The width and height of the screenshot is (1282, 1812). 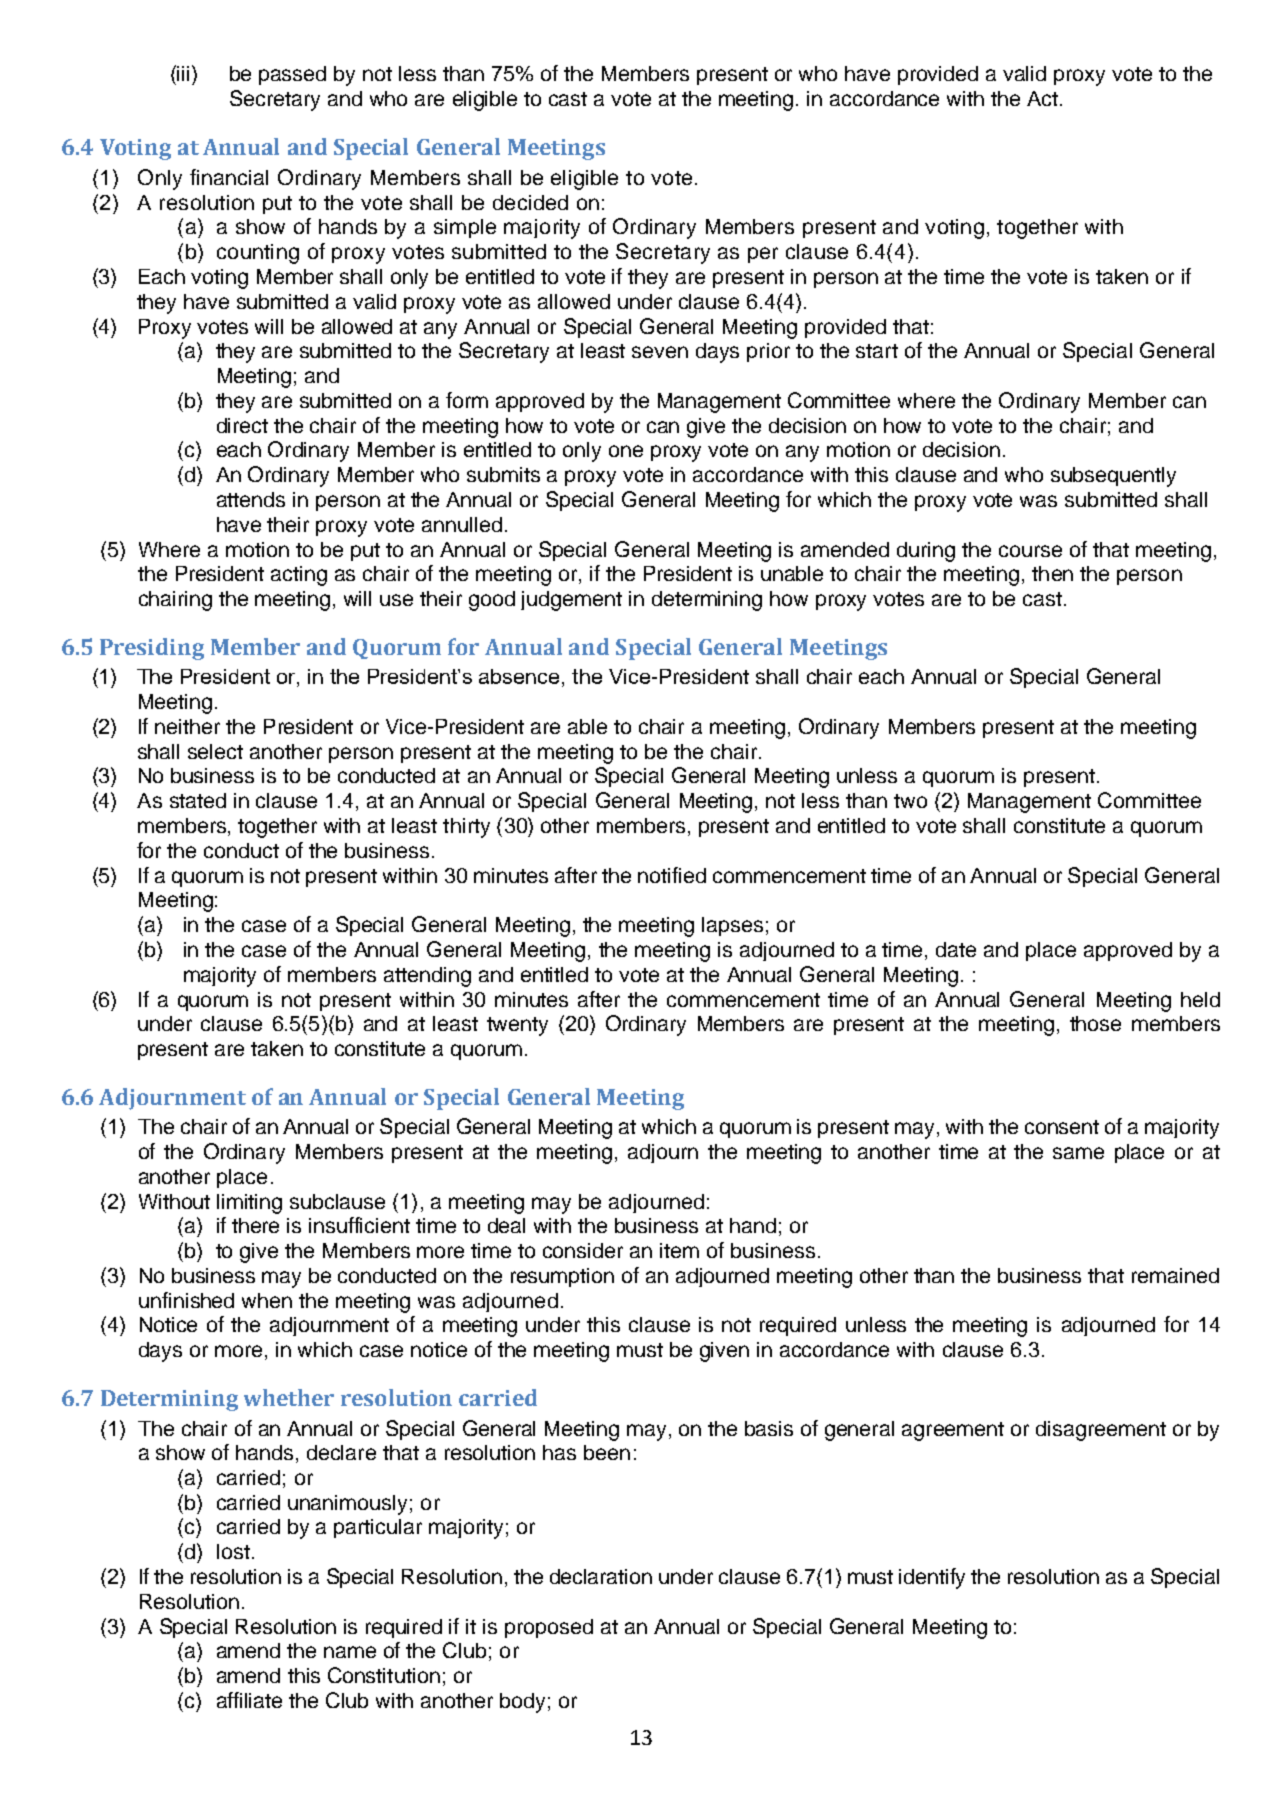 What do you see at coordinates (249, 1700) in the screenshot?
I see `affiliate` at bounding box center [249, 1700].
